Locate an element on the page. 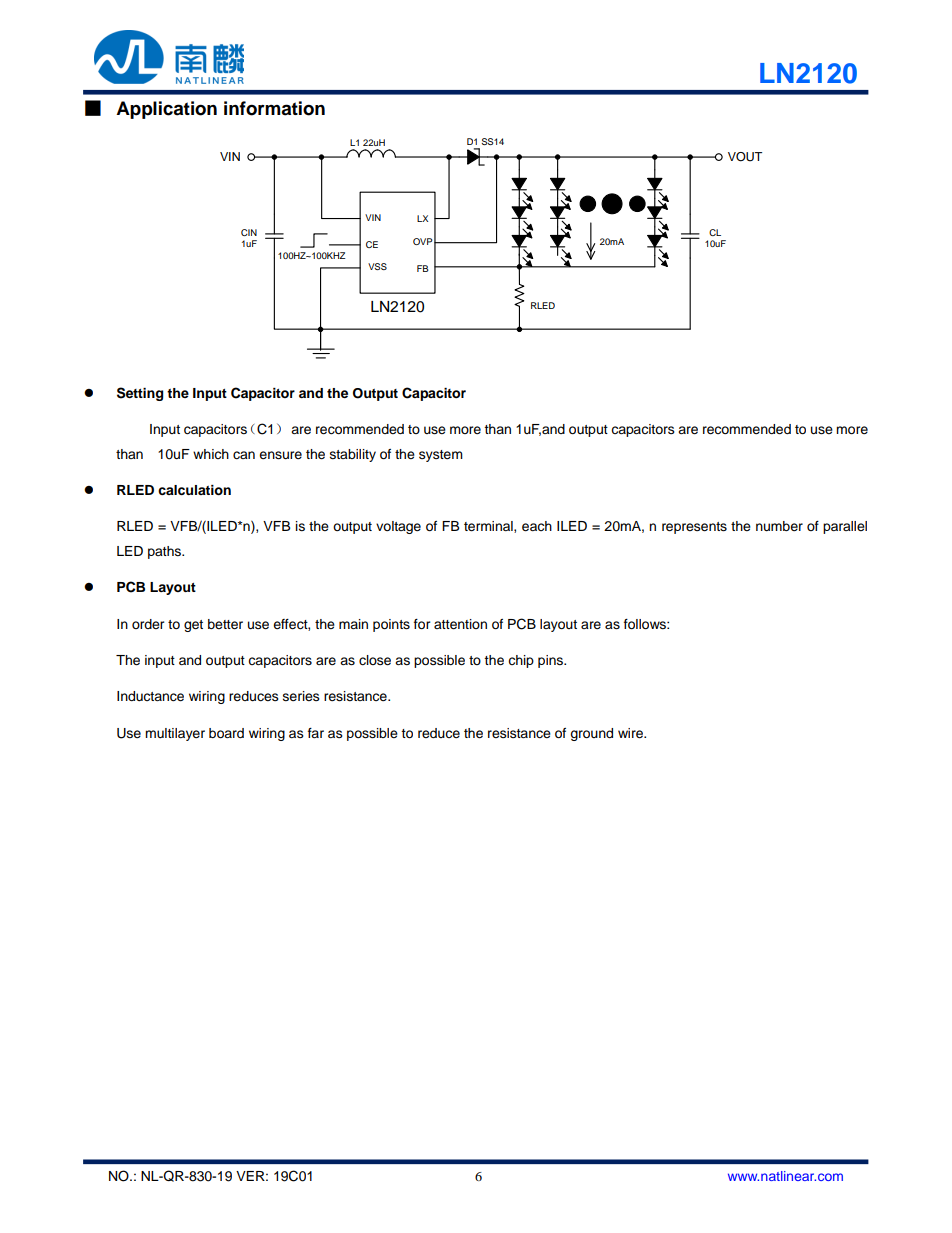 This document has height=1233, width=952. wire is located at coordinates (631, 733).
